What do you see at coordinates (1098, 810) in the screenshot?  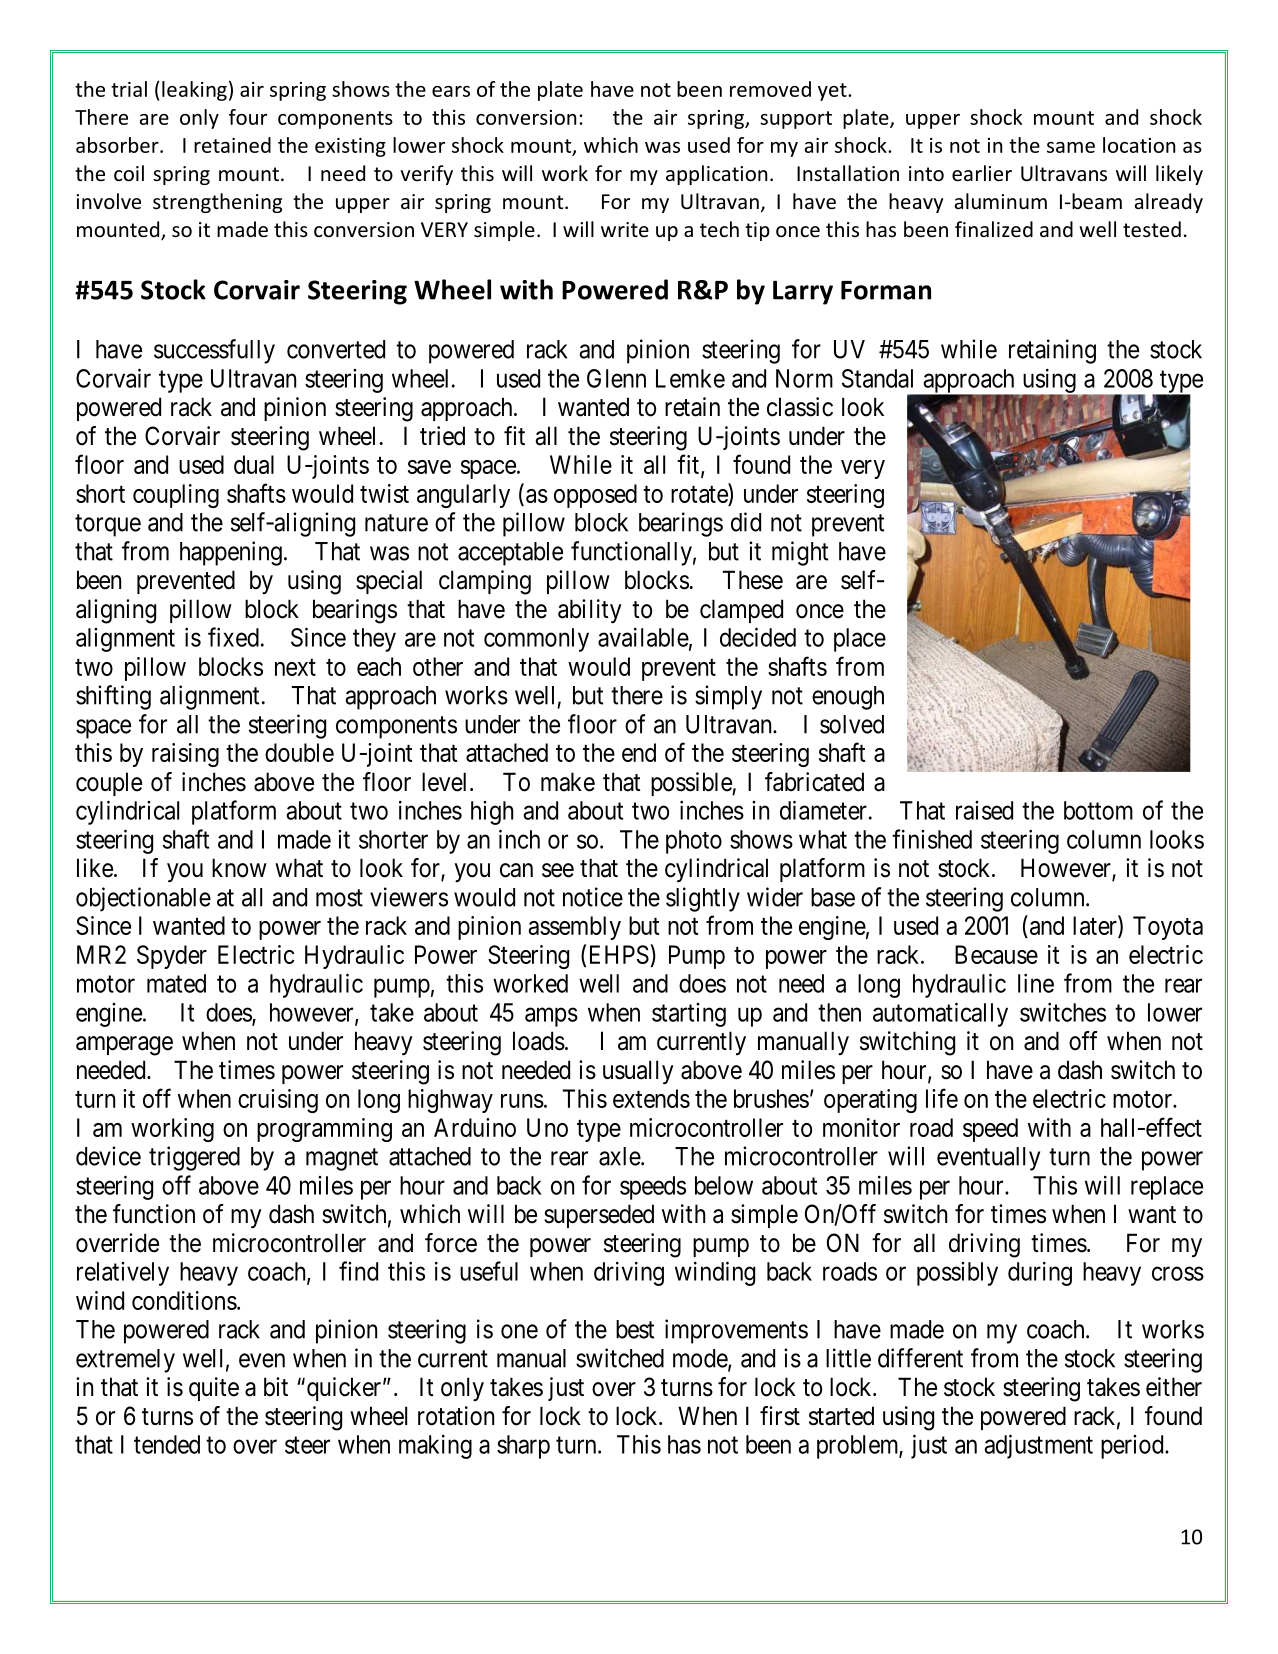 I see `bottom` at bounding box center [1098, 810].
